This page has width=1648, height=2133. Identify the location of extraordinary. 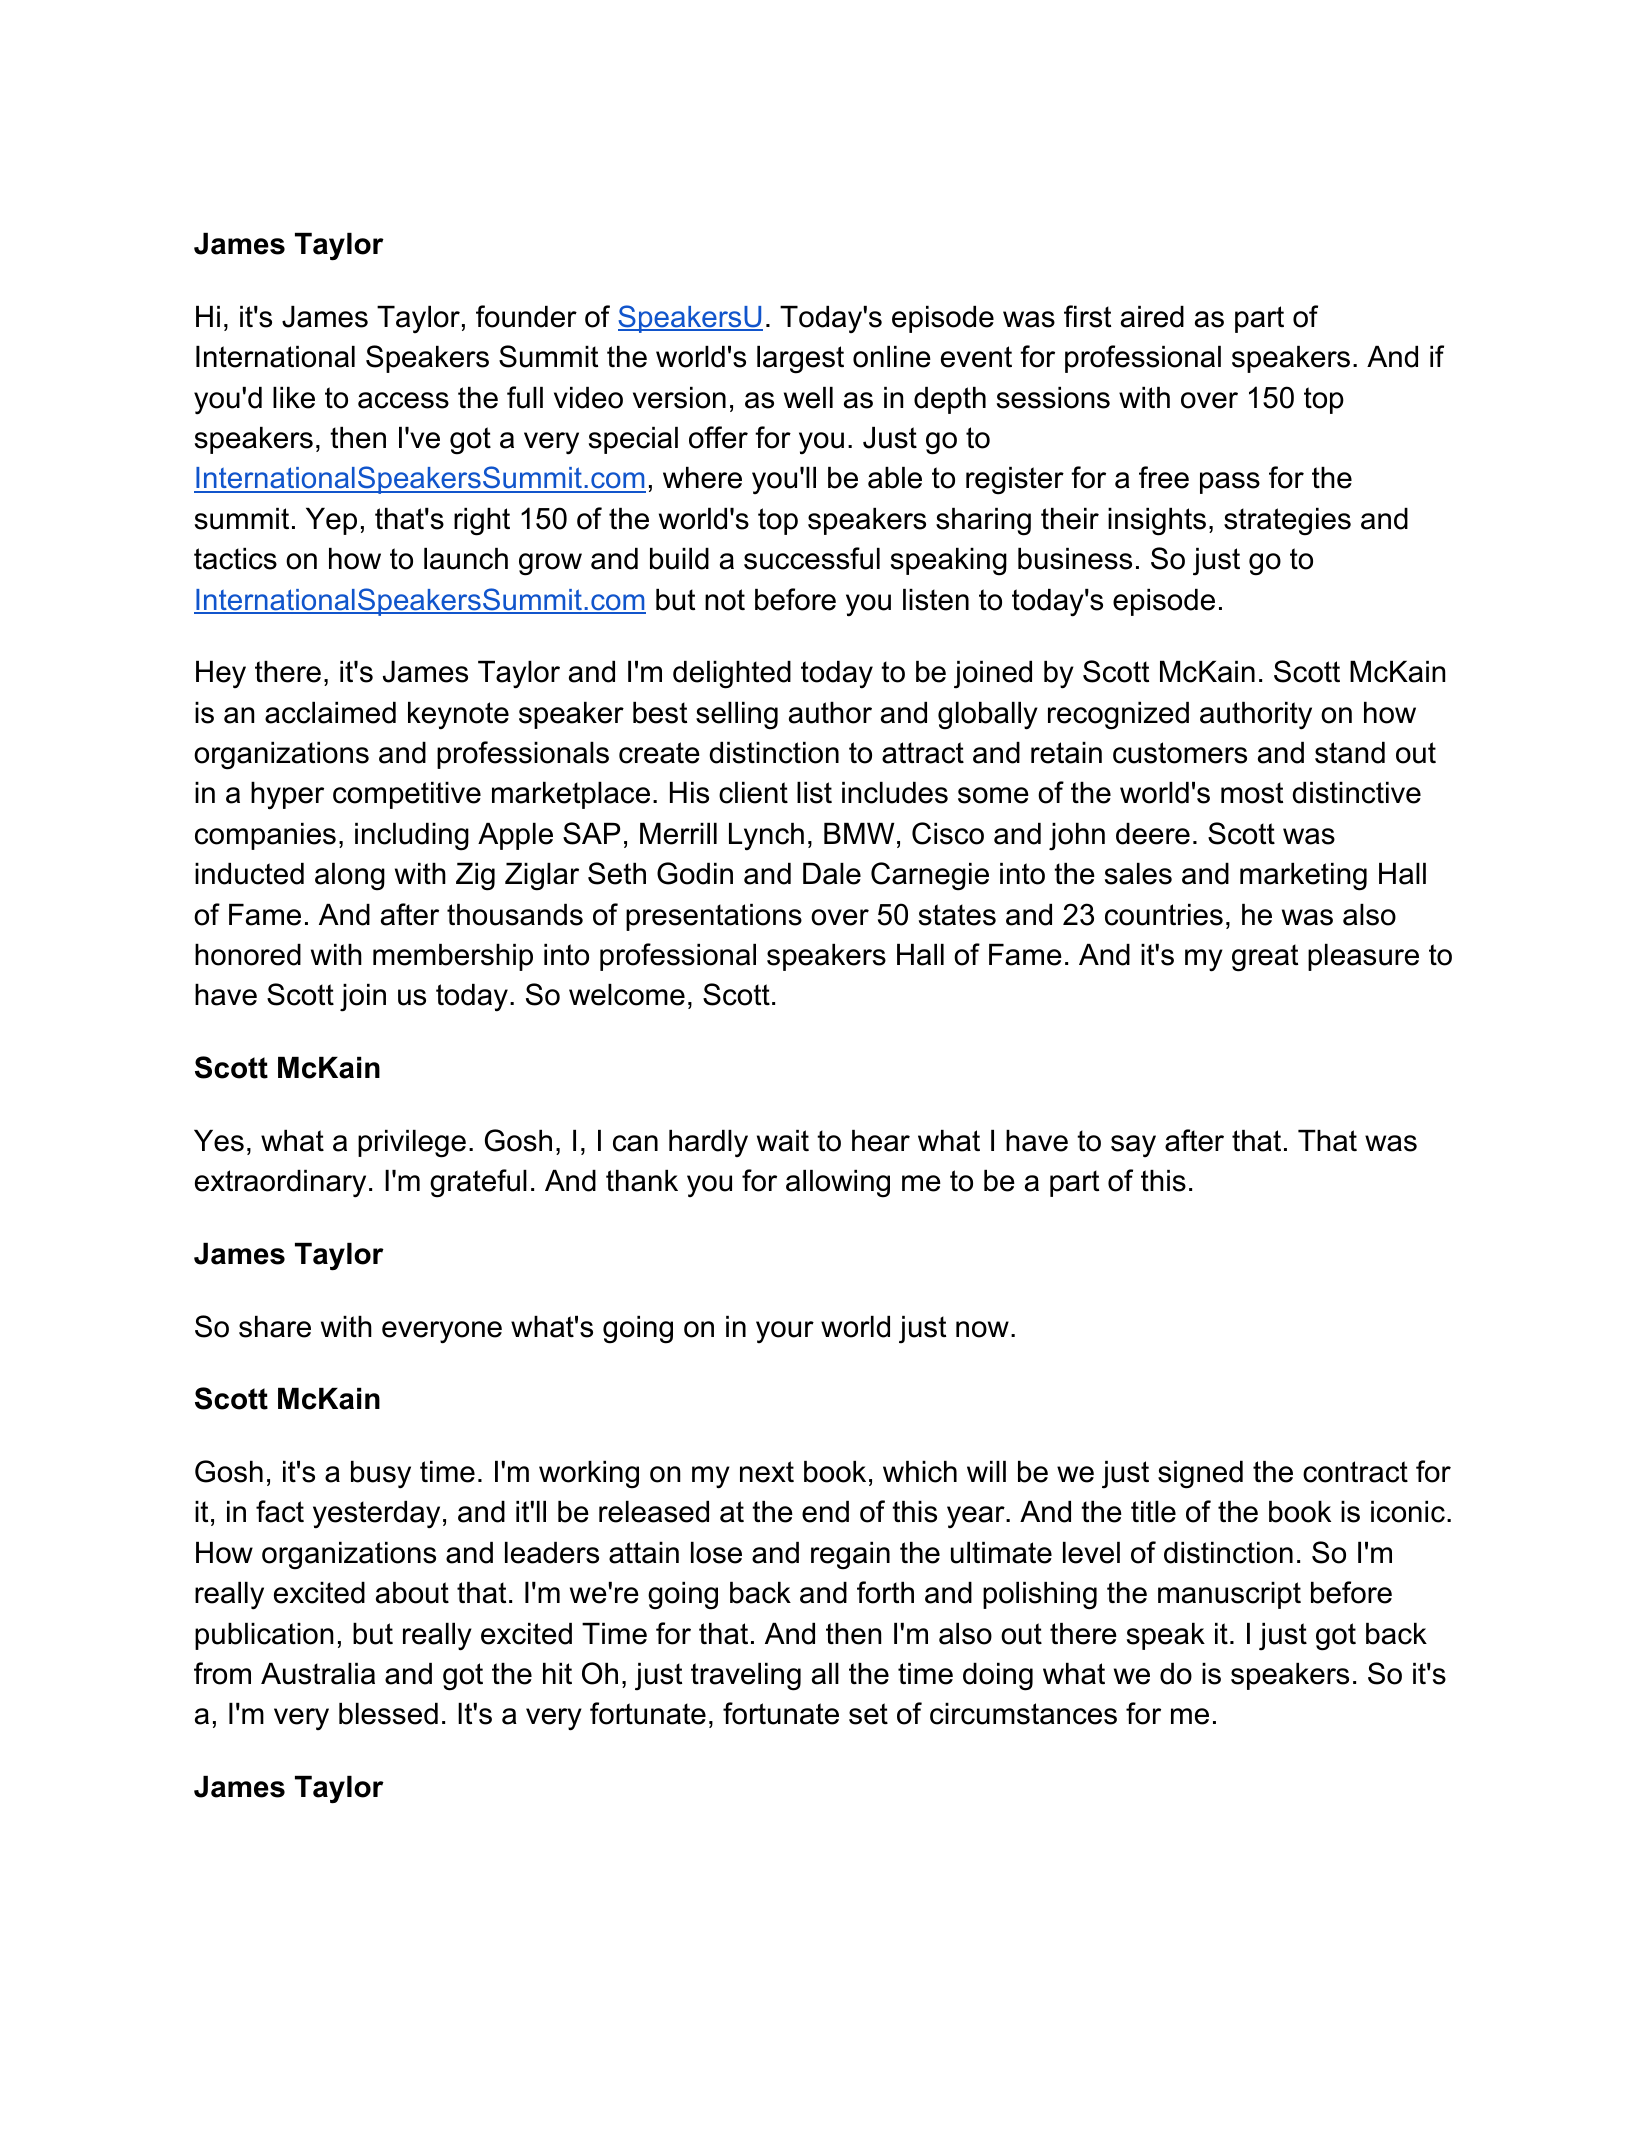
(280, 1184).
